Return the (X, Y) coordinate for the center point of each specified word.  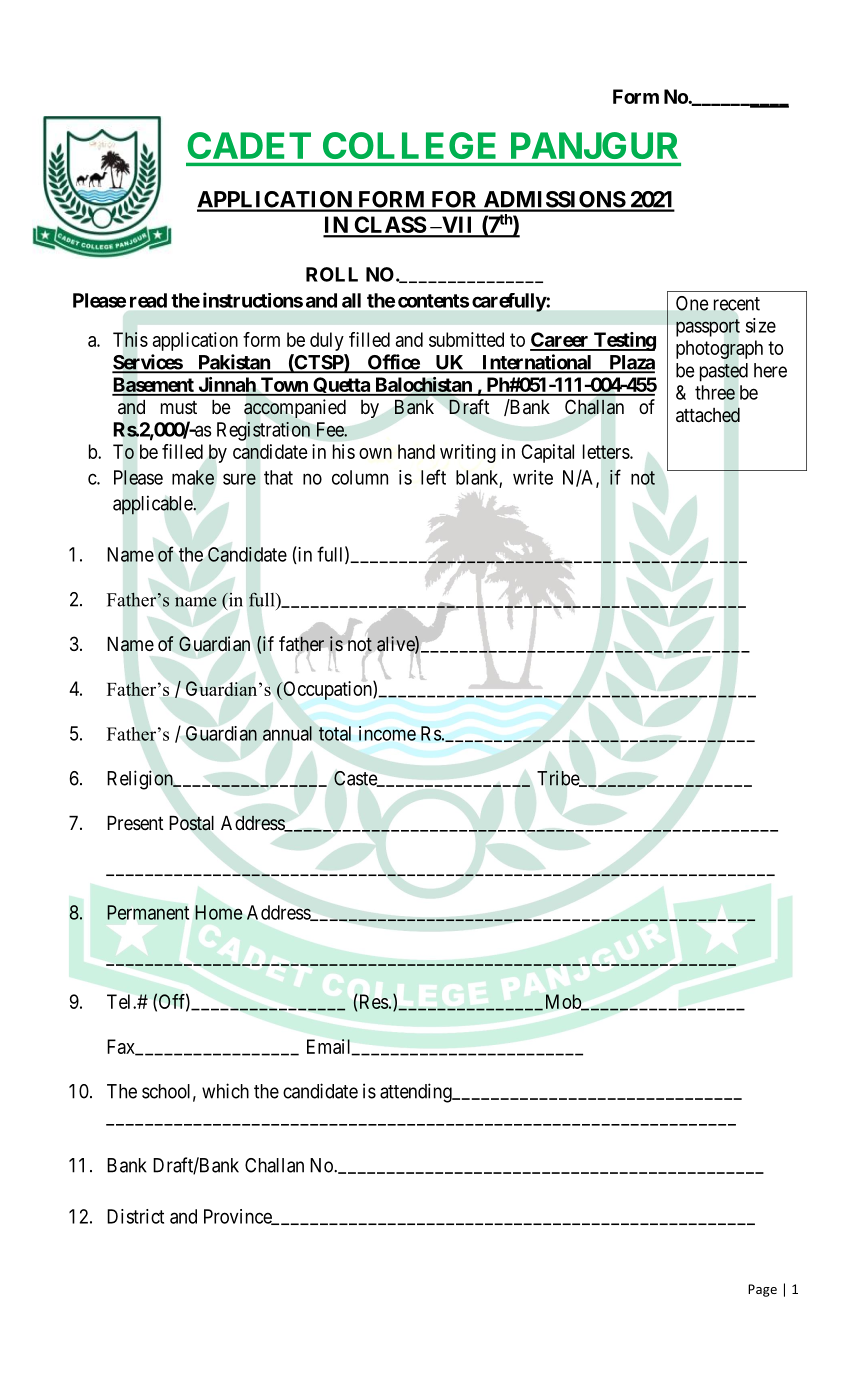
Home (218, 912)
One (692, 303)
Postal (191, 823)
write (533, 477)
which (225, 1091)
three (715, 392)
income (387, 733)
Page (762, 1290)
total (335, 733)
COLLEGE (409, 145)
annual (287, 733)
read (148, 300)
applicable (153, 505)
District (135, 1216)
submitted (466, 339)
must (179, 407)
